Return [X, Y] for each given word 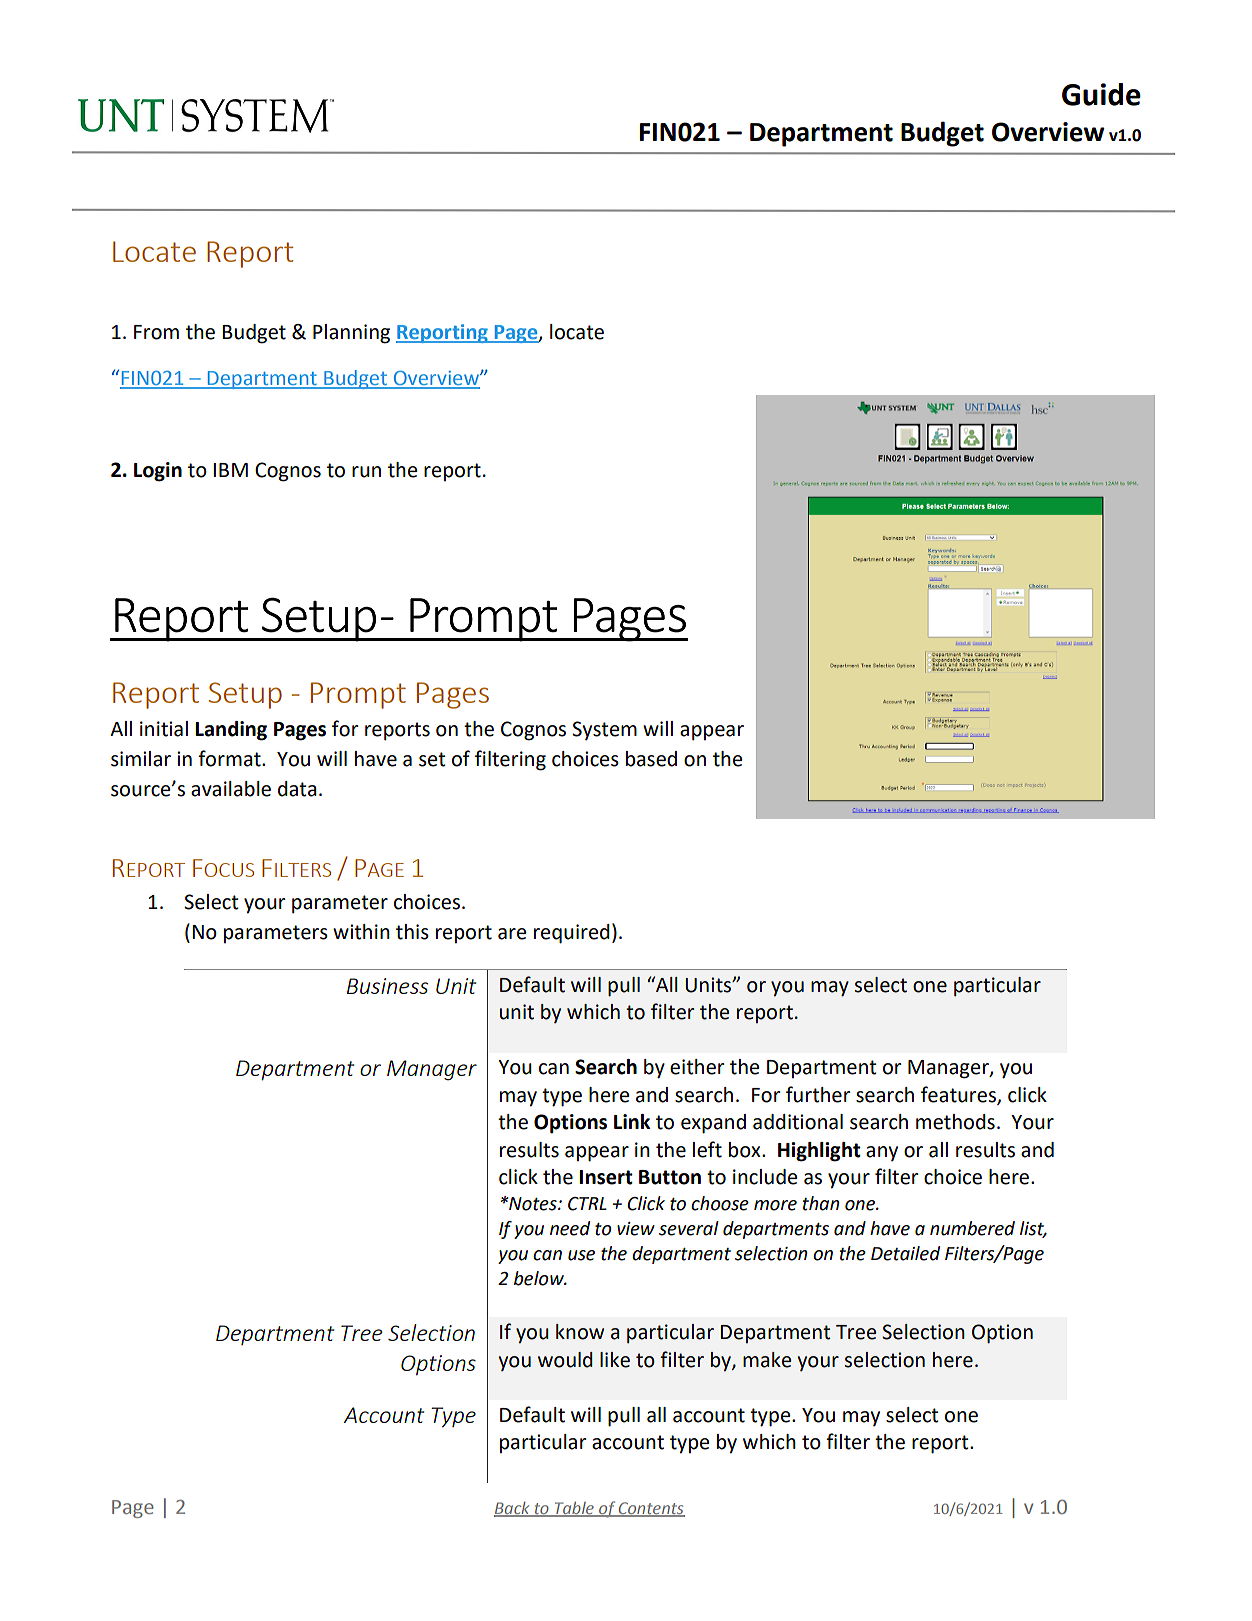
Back [513, 1509]
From [156, 332]
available [231, 789]
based [651, 759]
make [767, 1360]
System [604, 730]
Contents [651, 1509]
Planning [351, 334]
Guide [1101, 94]
